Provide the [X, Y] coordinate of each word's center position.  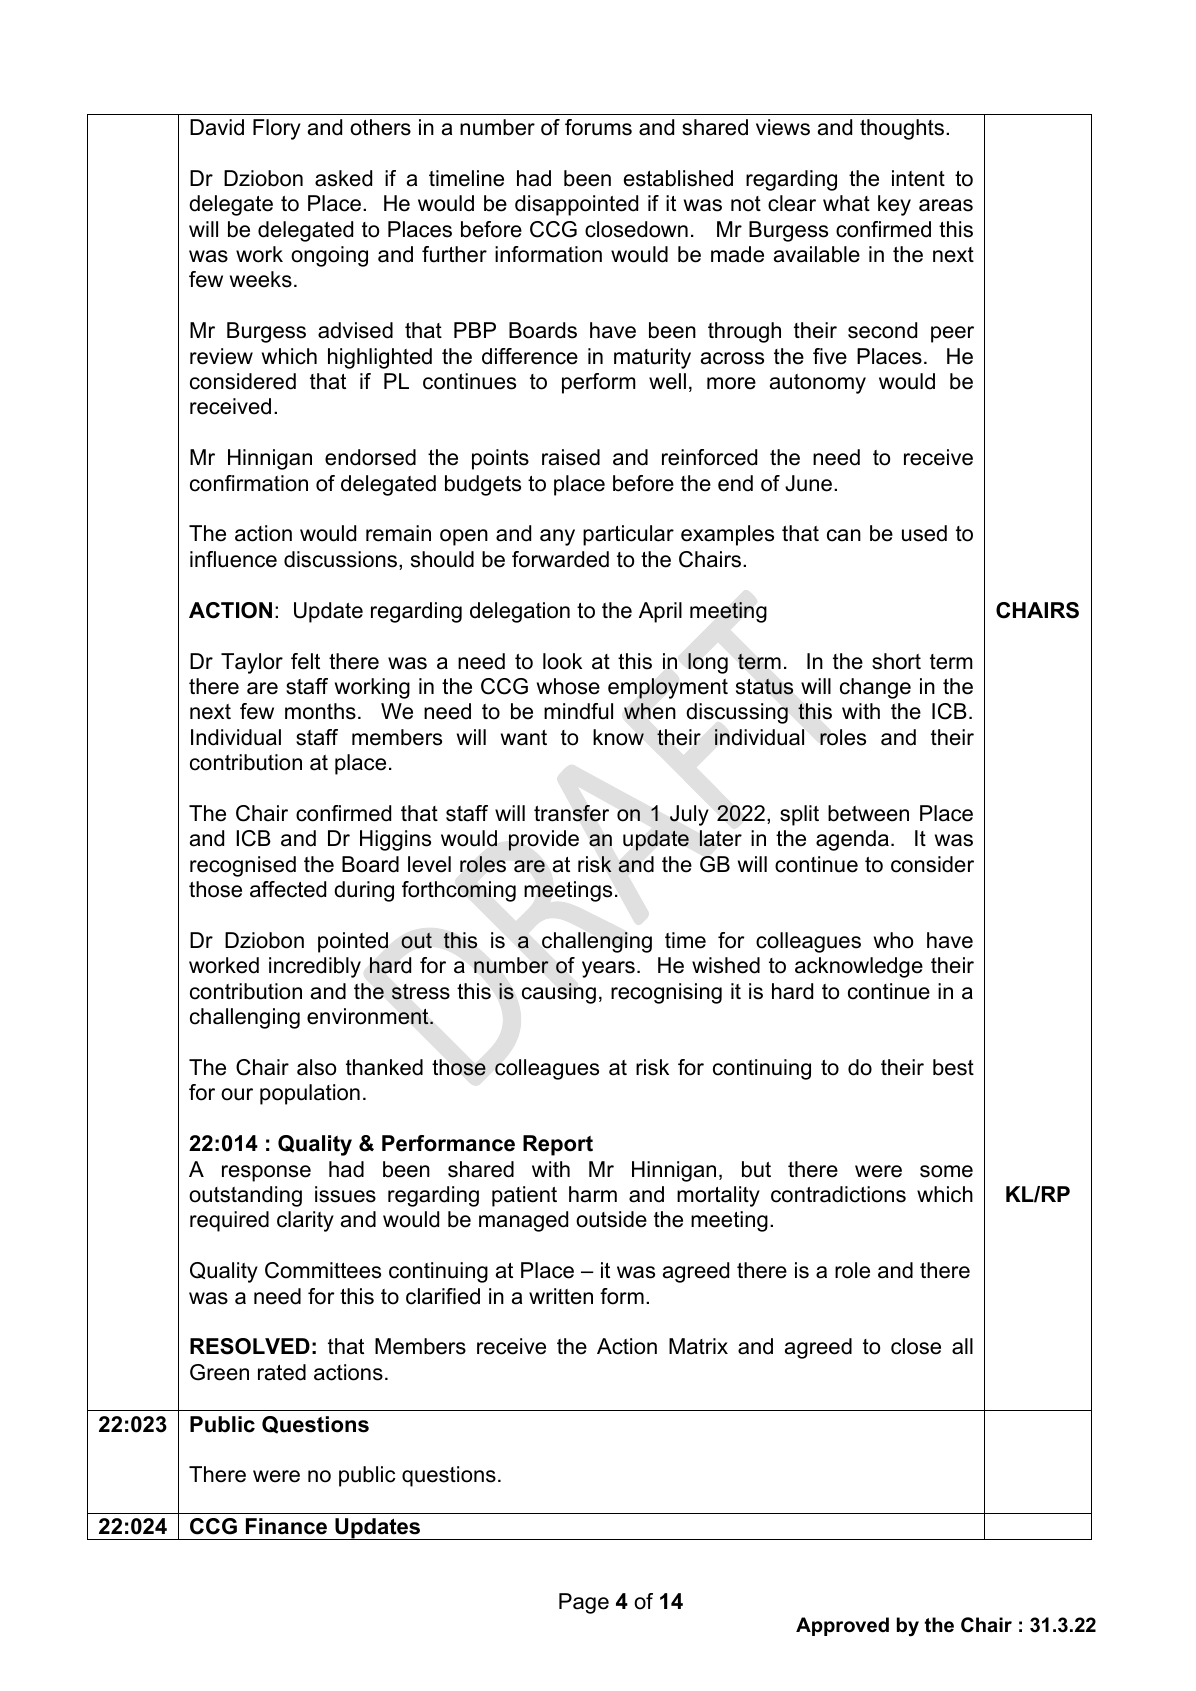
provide [544, 840]
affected [288, 889]
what [846, 203]
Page [584, 1603]
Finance [286, 1526]
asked [343, 178]
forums [598, 127]
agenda [852, 840]
